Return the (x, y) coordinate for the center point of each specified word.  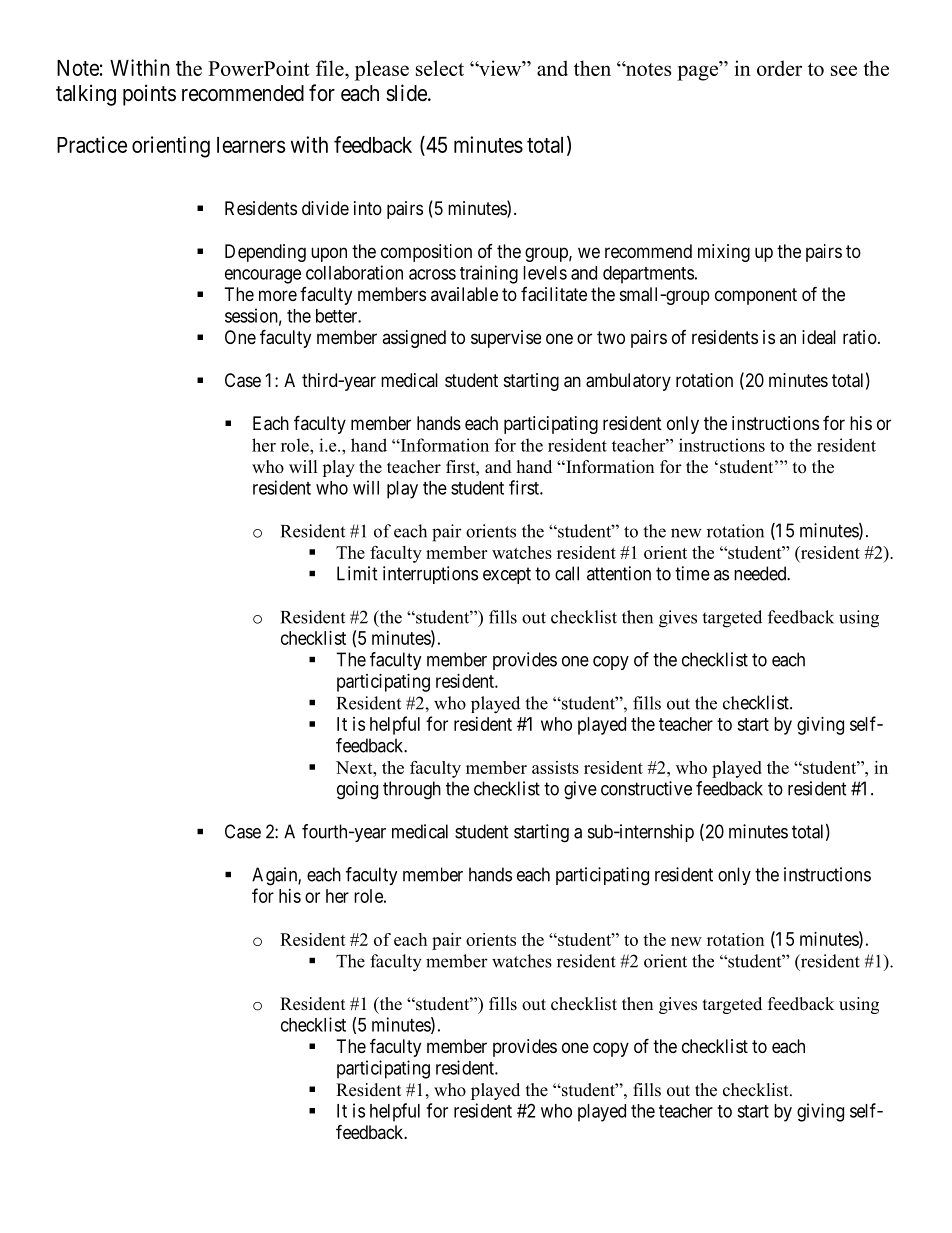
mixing (724, 253)
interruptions (430, 575)
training (489, 274)
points (149, 95)
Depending (265, 253)
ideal (819, 337)
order (779, 68)
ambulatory (628, 382)
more (278, 295)
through (412, 790)
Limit (357, 573)
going (357, 790)
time (692, 573)
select (440, 68)
